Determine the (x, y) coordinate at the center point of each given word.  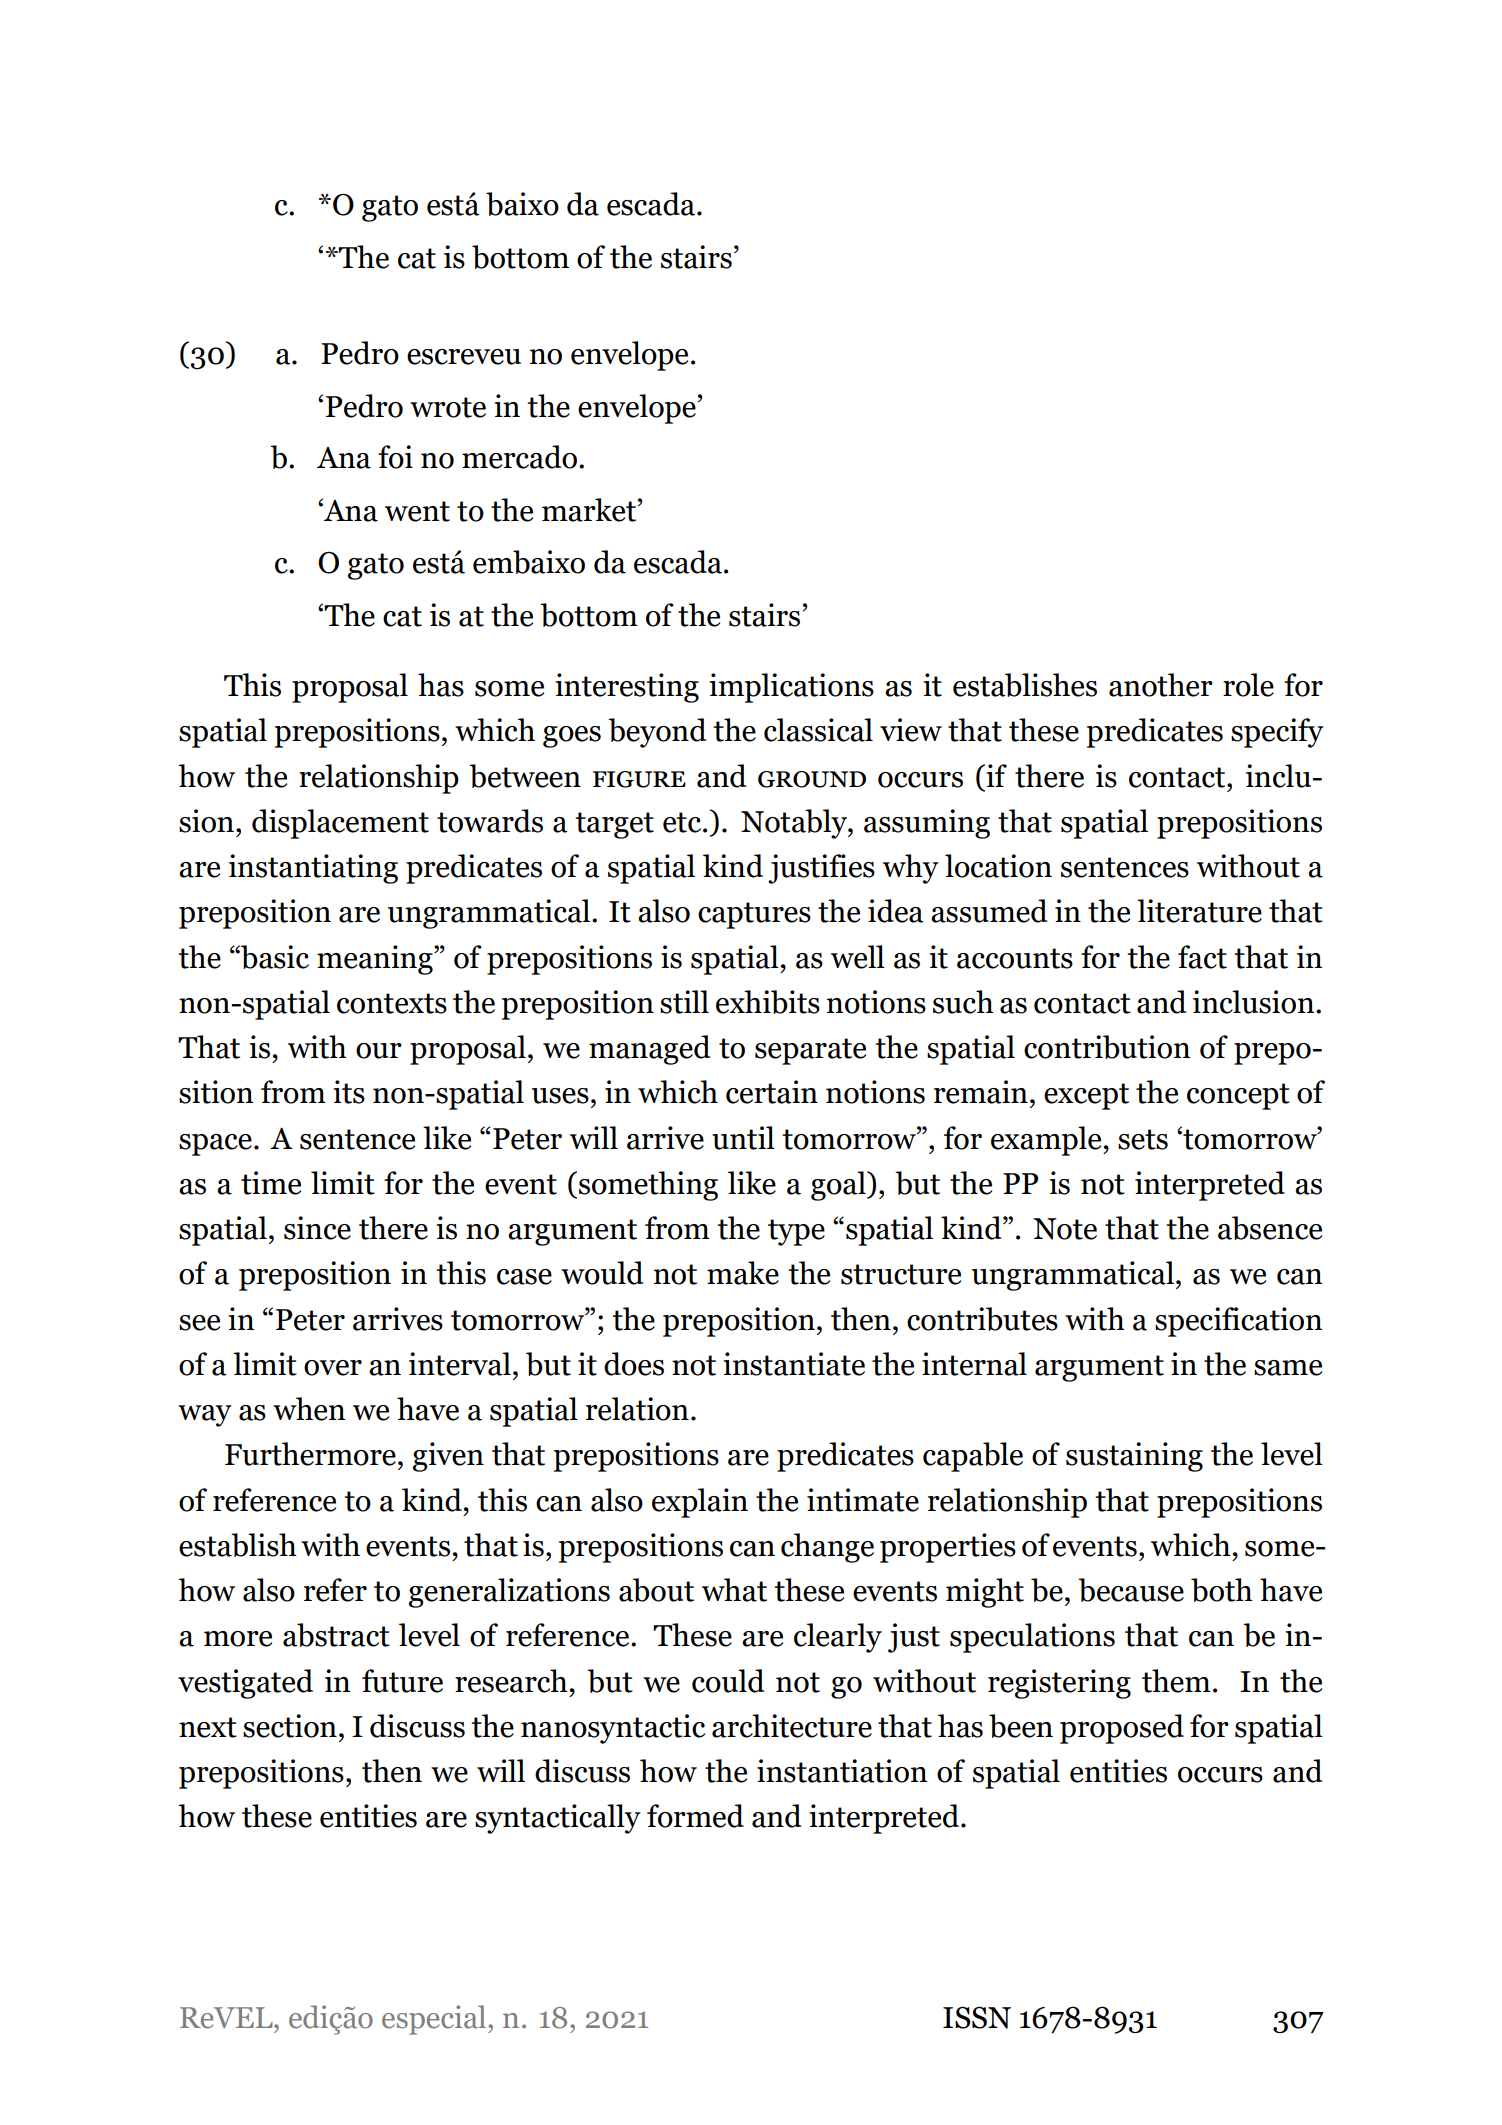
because (1131, 1590)
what (734, 1590)
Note (1065, 1229)
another (1161, 685)
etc (682, 822)
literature (1199, 911)
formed (695, 1816)
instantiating (313, 869)
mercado (519, 457)
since (317, 1228)
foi (395, 457)
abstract (336, 1635)
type (796, 1232)
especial (435, 2020)
